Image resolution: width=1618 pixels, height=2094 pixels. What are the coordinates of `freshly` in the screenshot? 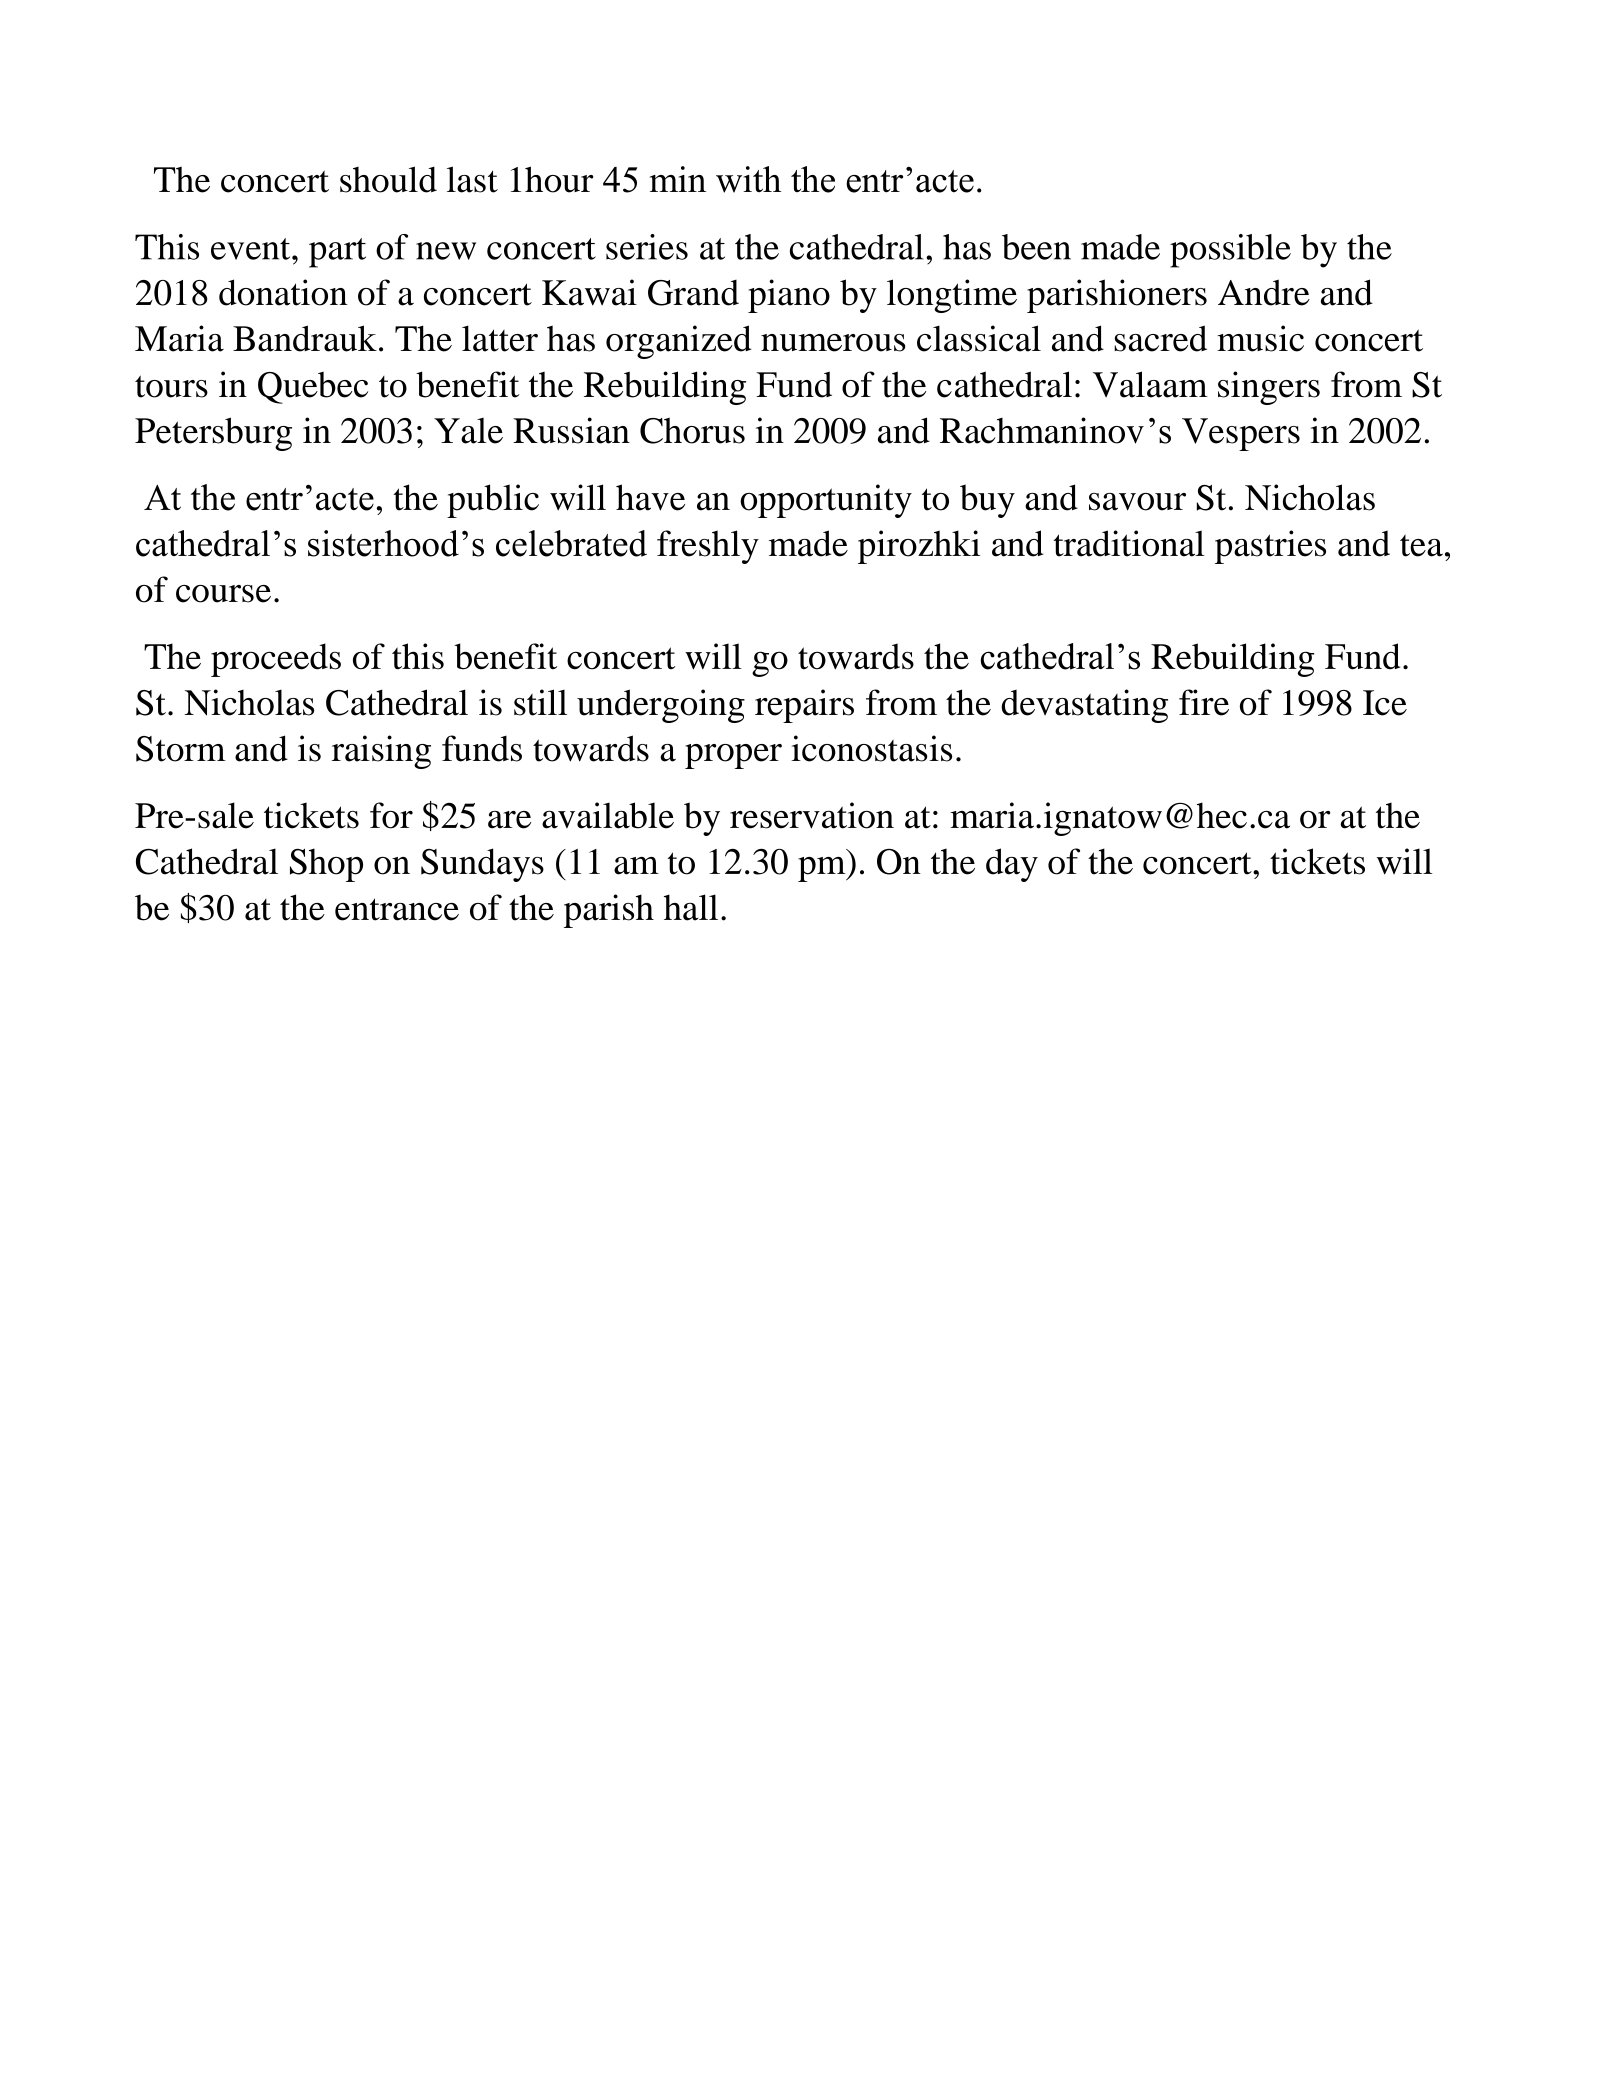 It's located at (708, 547).
